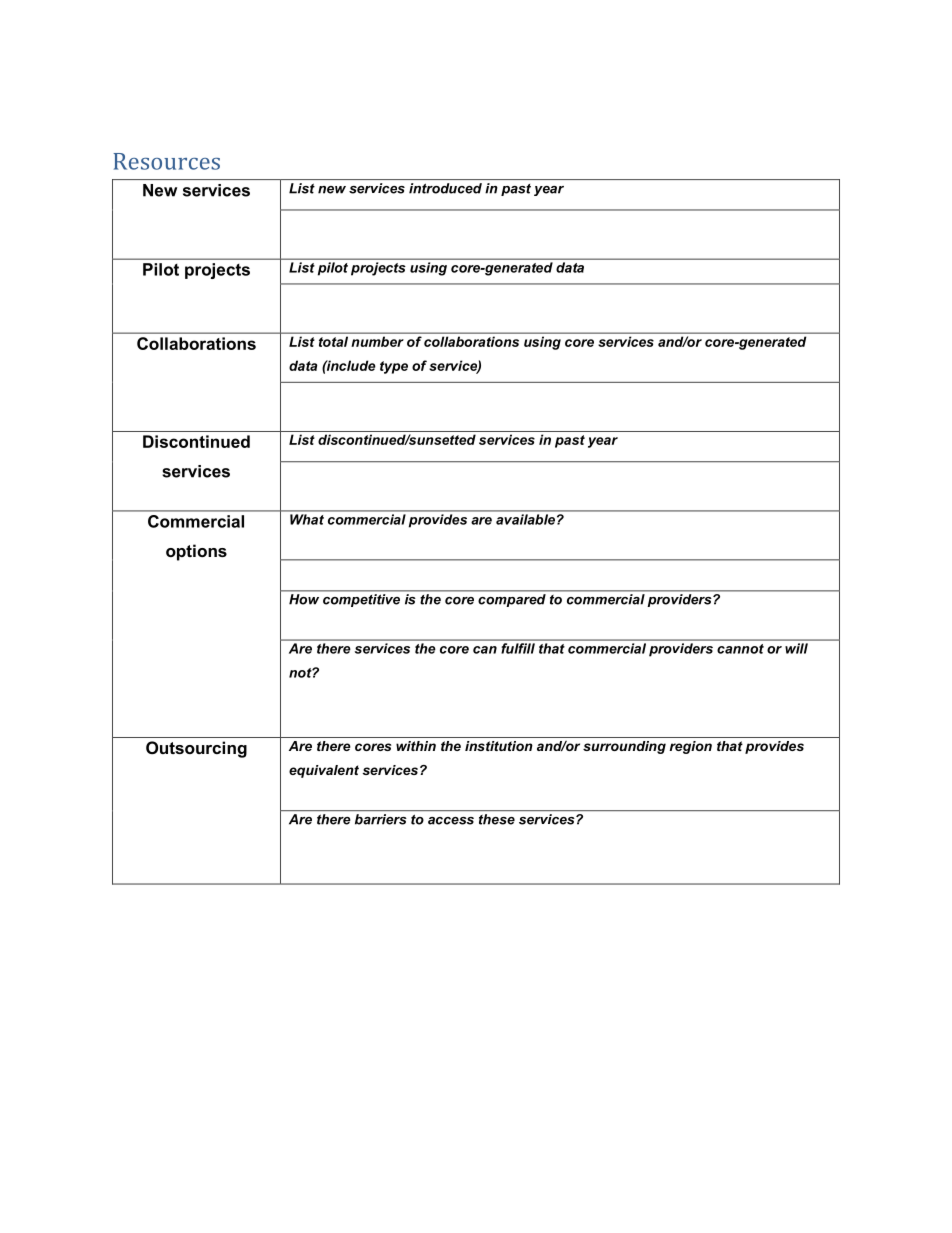 This image has width=952, height=1233. Describe the element at coordinates (304, 599) in the image. I see `How` at that location.
